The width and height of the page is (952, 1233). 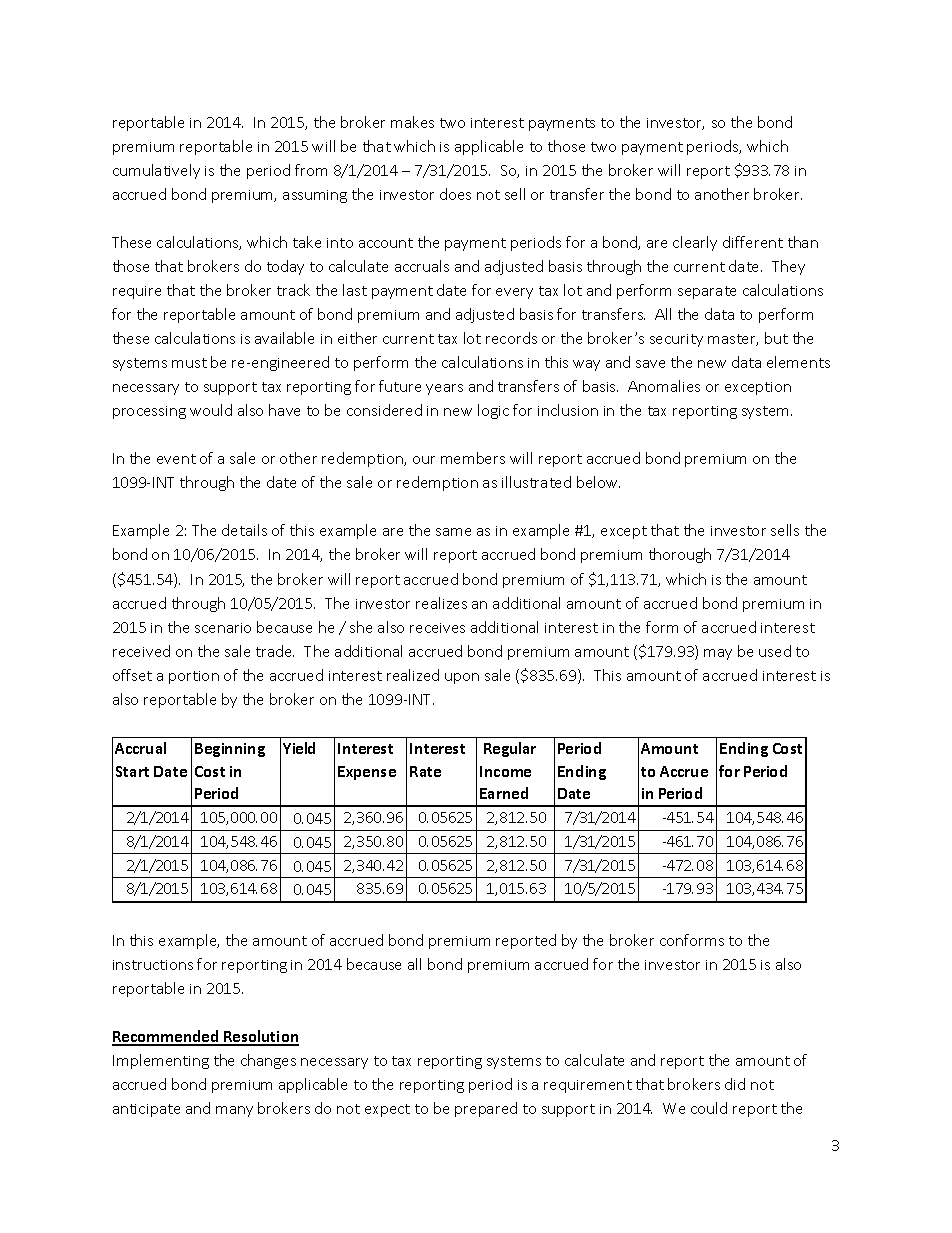 What do you see at coordinates (156, 171) in the page?
I see `cumulatively` at bounding box center [156, 171].
